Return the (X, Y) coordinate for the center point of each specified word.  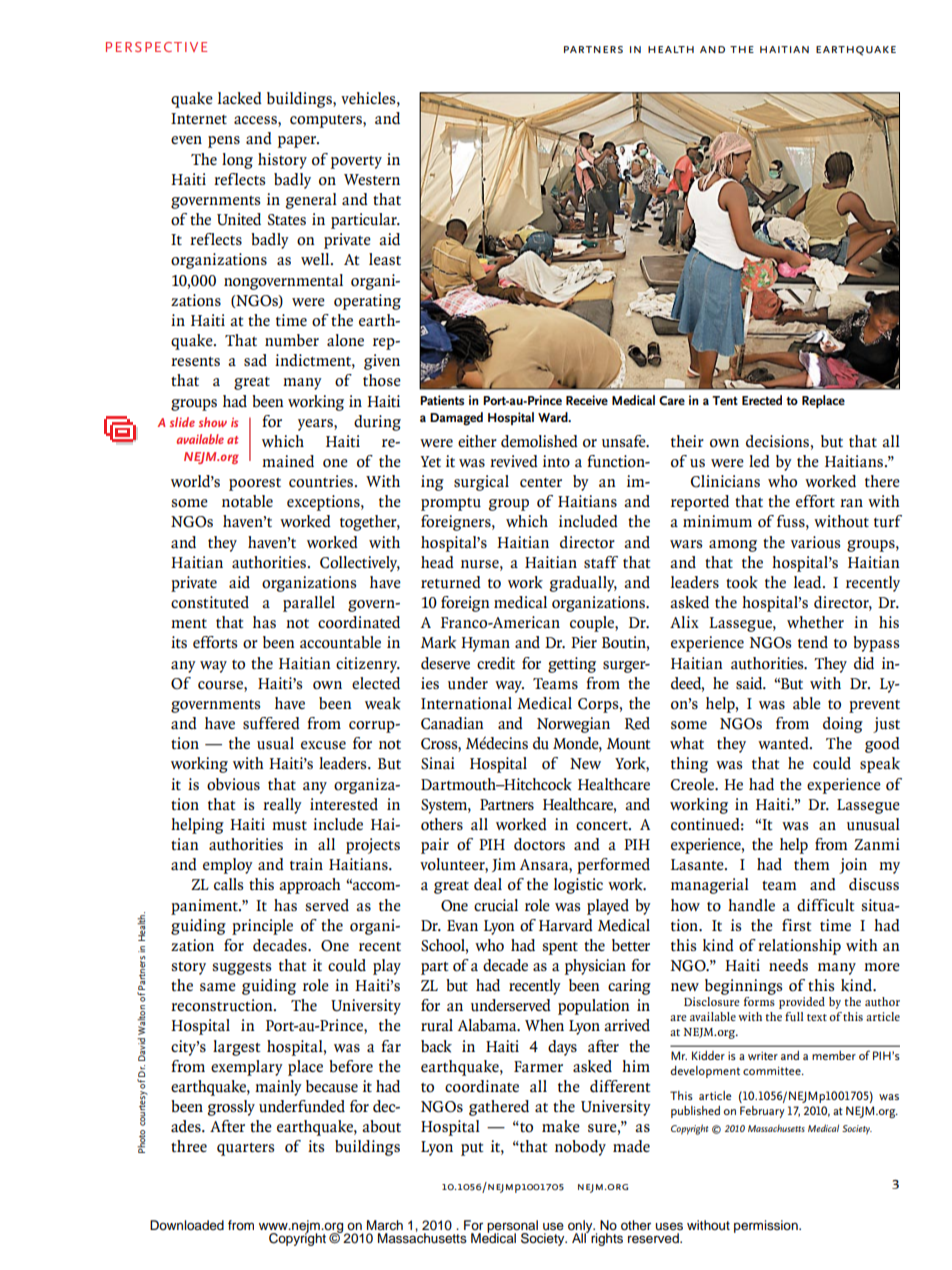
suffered (271, 723)
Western (372, 179)
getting (572, 665)
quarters (246, 1149)
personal (512, 1227)
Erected (762, 400)
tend (813, 642)
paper (298, 142)
